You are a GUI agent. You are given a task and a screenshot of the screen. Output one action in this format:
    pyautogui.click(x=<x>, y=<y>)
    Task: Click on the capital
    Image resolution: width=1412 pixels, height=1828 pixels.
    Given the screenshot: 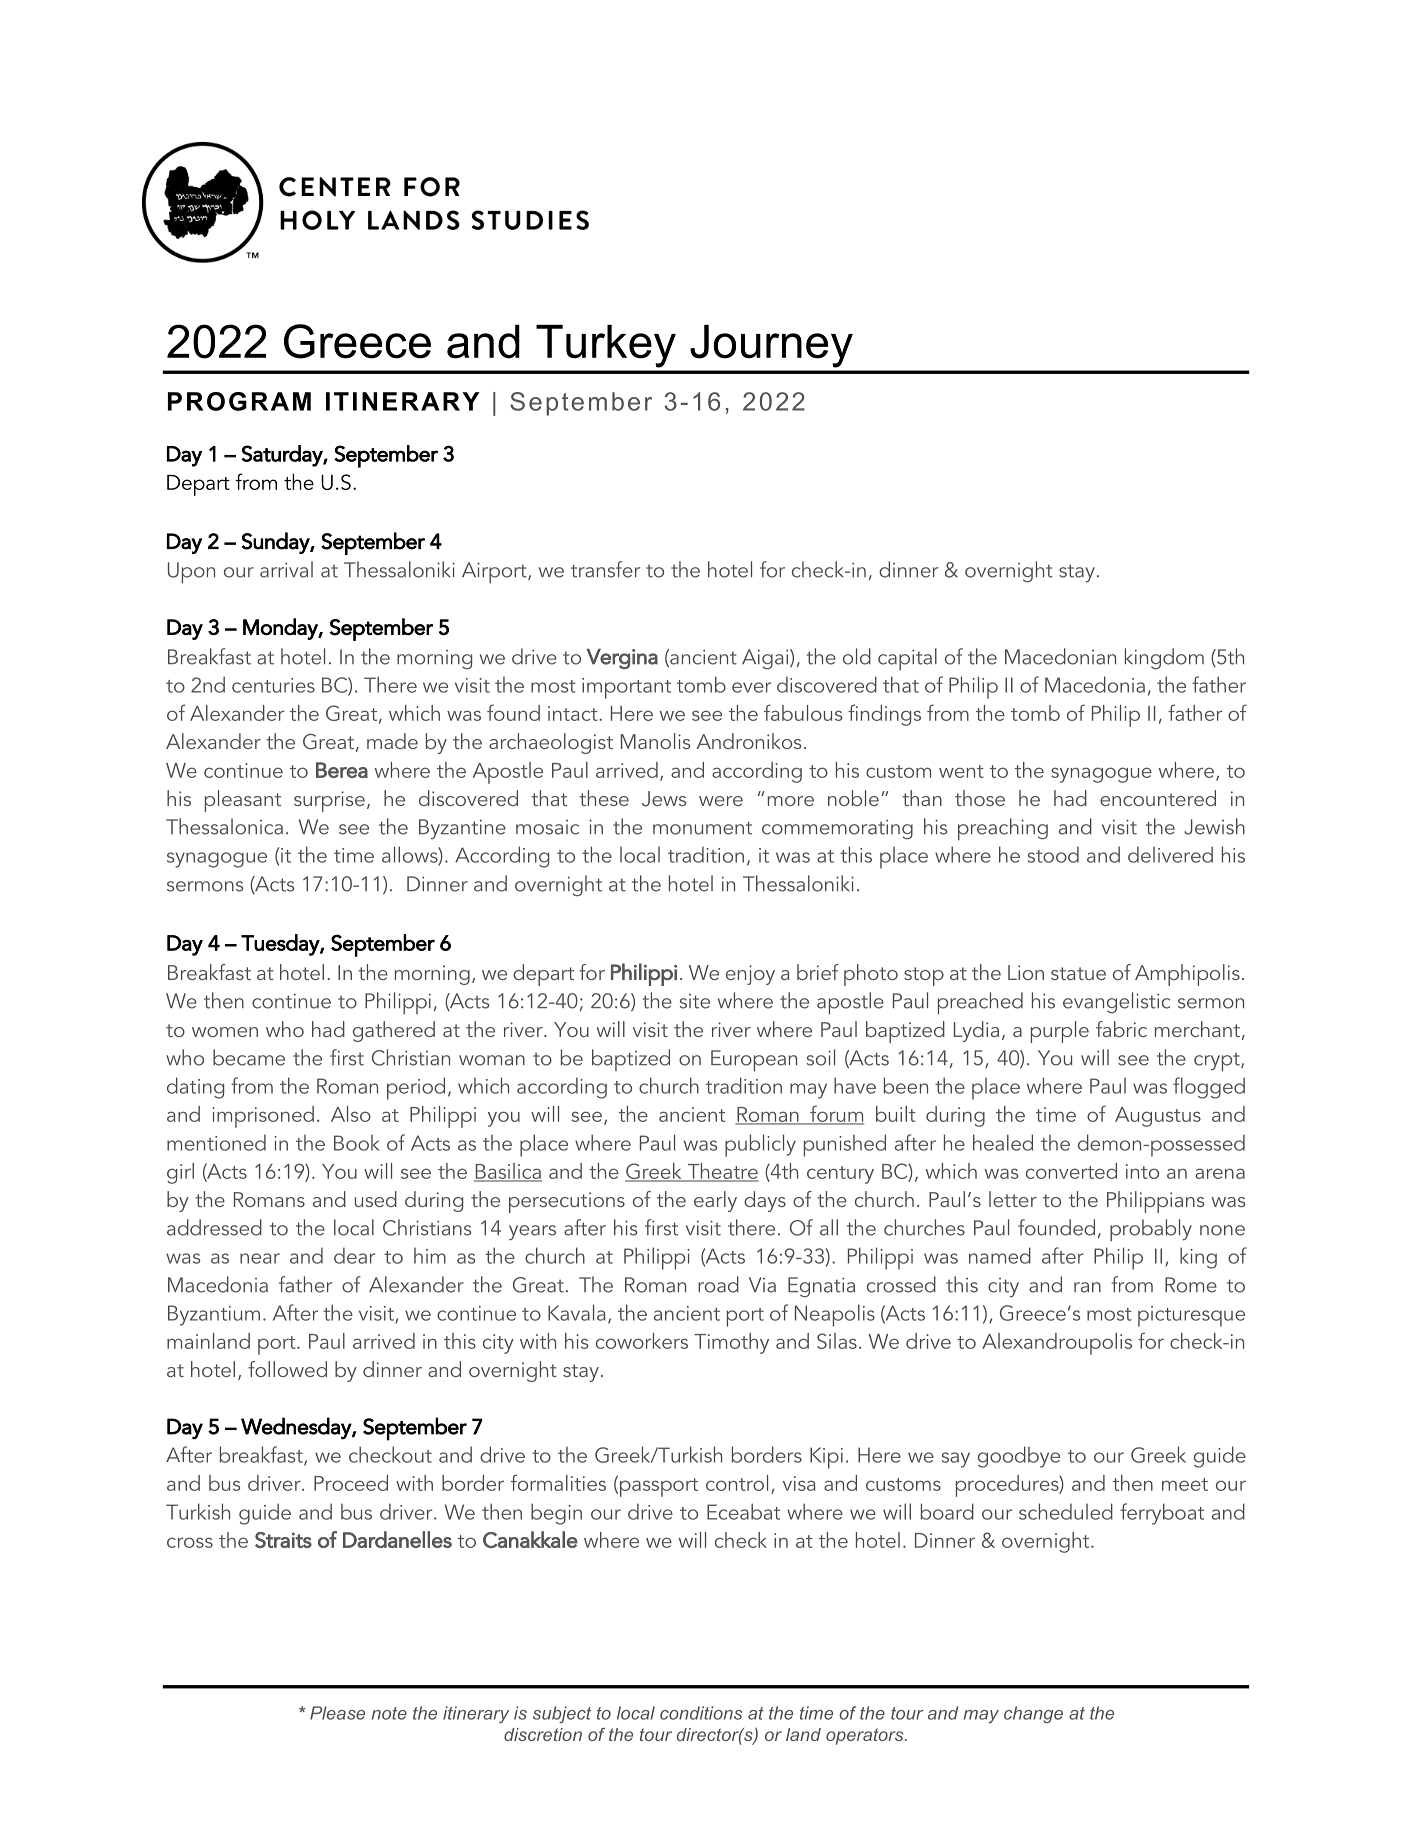 What is the action you would take?
    pyautogui.click(x=907, y=659)
